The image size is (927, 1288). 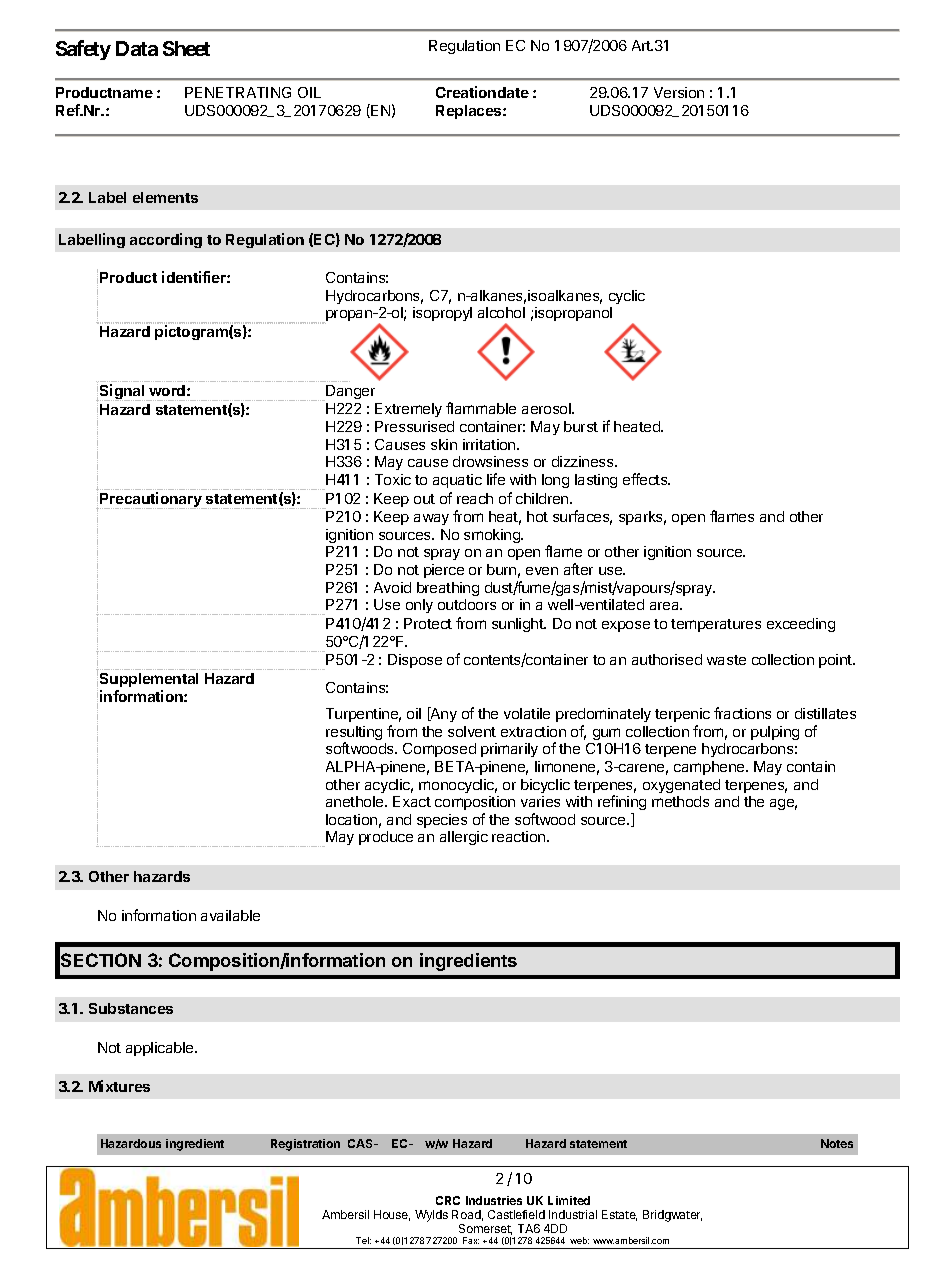 I want to click on skin, so click(x=444, y=444).
